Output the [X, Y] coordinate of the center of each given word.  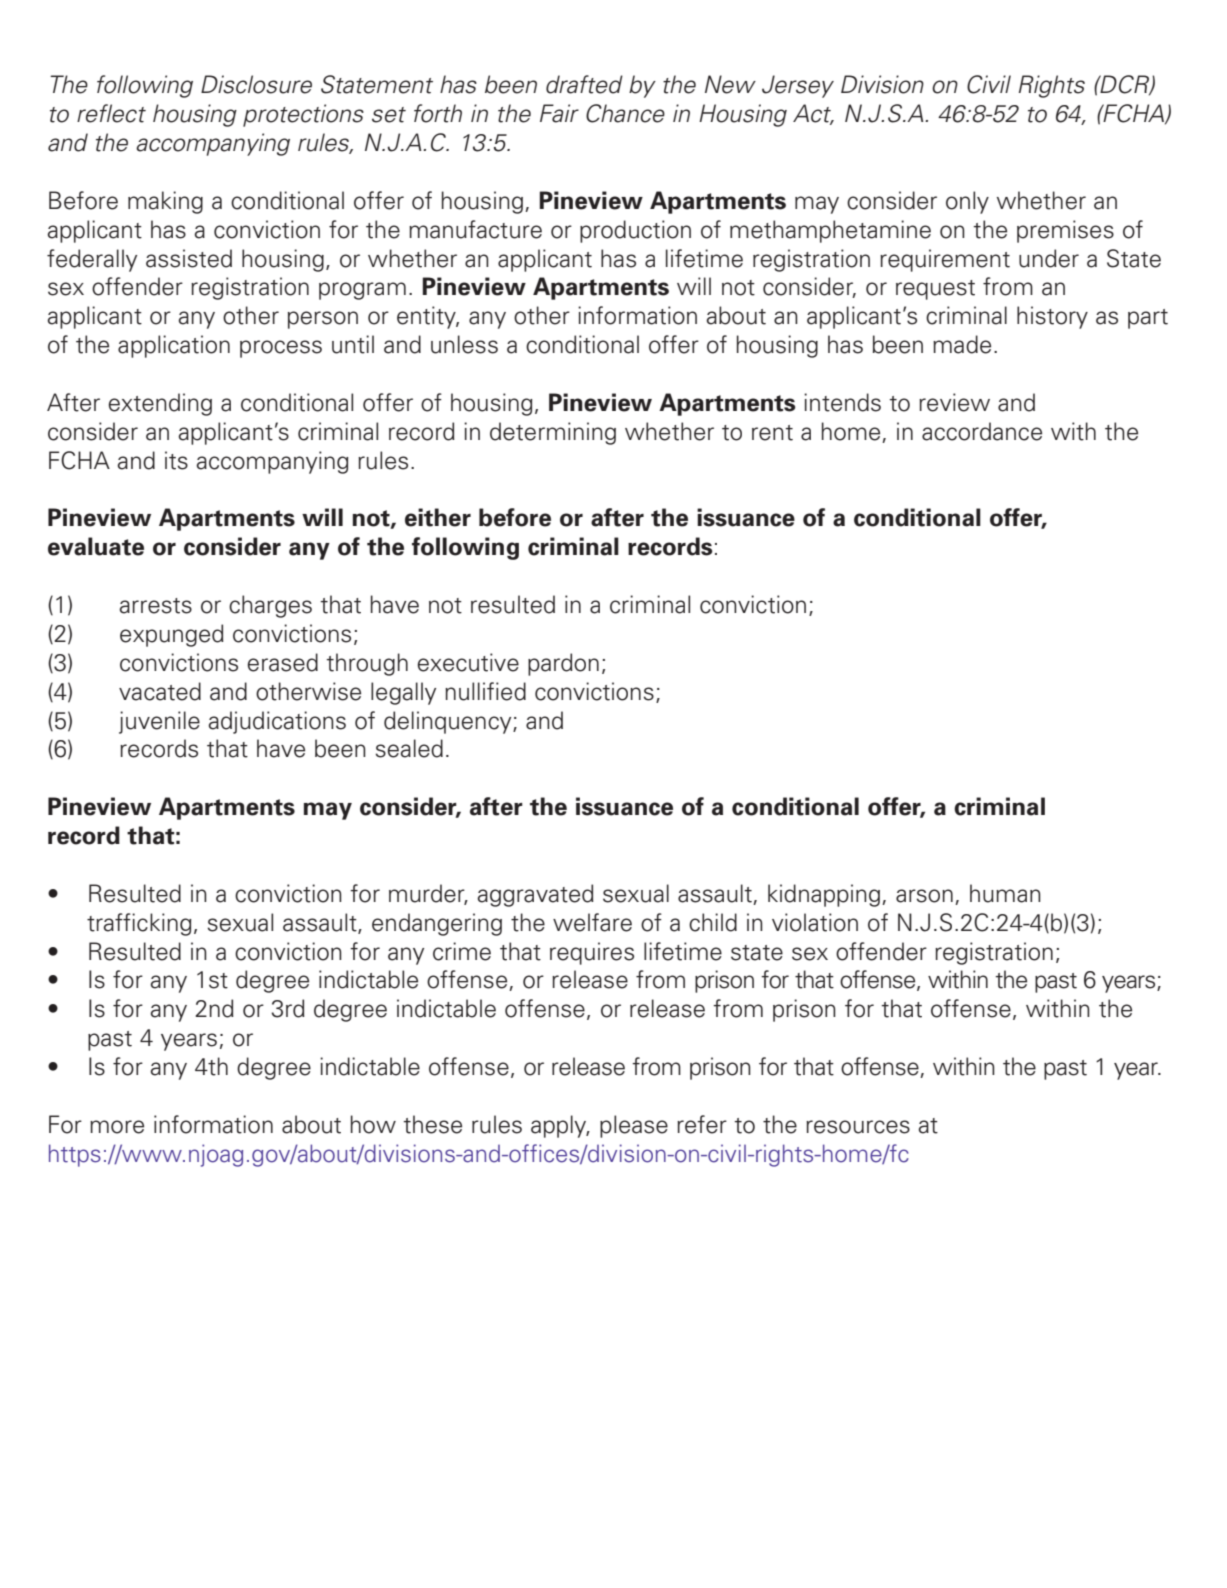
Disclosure [256, 84]
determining [553, 433]
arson [924, 896]
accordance [982, 431]
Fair [559, 113]
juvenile [159, 722]
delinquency [449, 722]
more [117, 1127]
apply [560, 1126]
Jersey [798, 86]
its [176, 460]
